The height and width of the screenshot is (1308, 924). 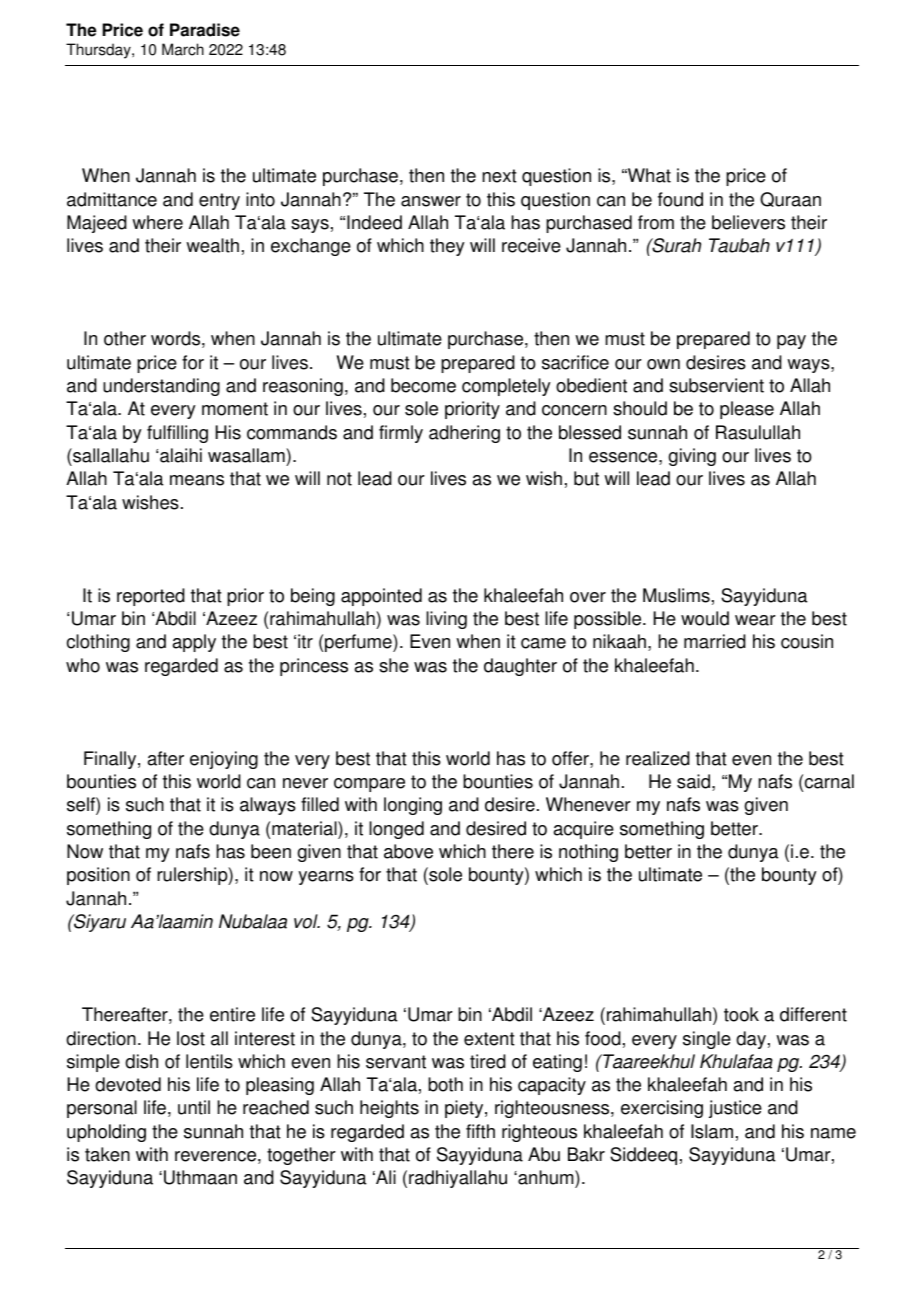 What do you see at coordinates (680, 199) in the screenshot?
I see `found` at bounding box center [680, 199].
